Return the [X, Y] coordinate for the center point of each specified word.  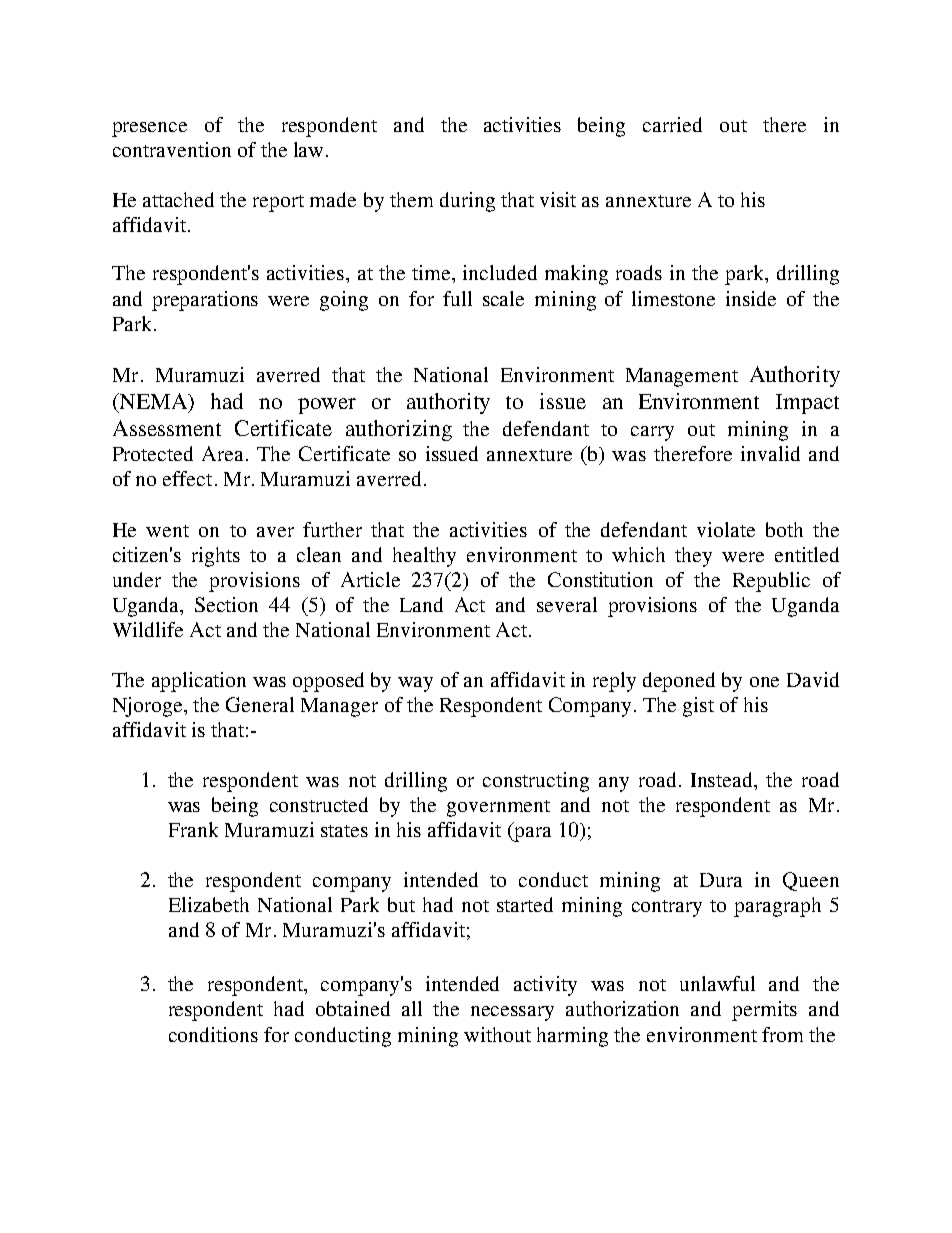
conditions [213, 1034]
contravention [172, 149]
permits [764, 1011]
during [467, 202]
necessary [512, 1013]
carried [672, 124]
